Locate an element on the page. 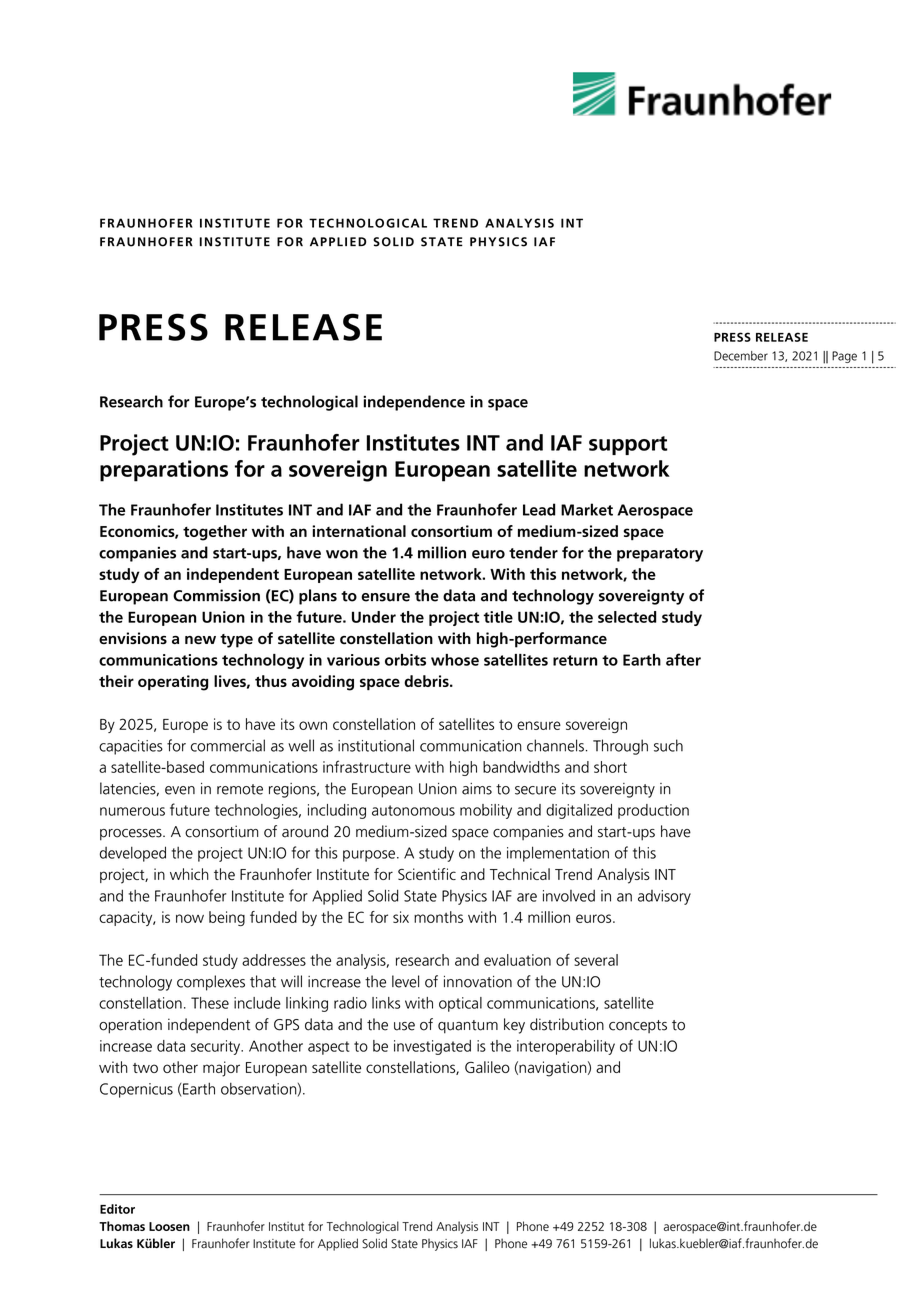 The image size is (924, 1308). Loosen is located at coordinates (169, 1226).
